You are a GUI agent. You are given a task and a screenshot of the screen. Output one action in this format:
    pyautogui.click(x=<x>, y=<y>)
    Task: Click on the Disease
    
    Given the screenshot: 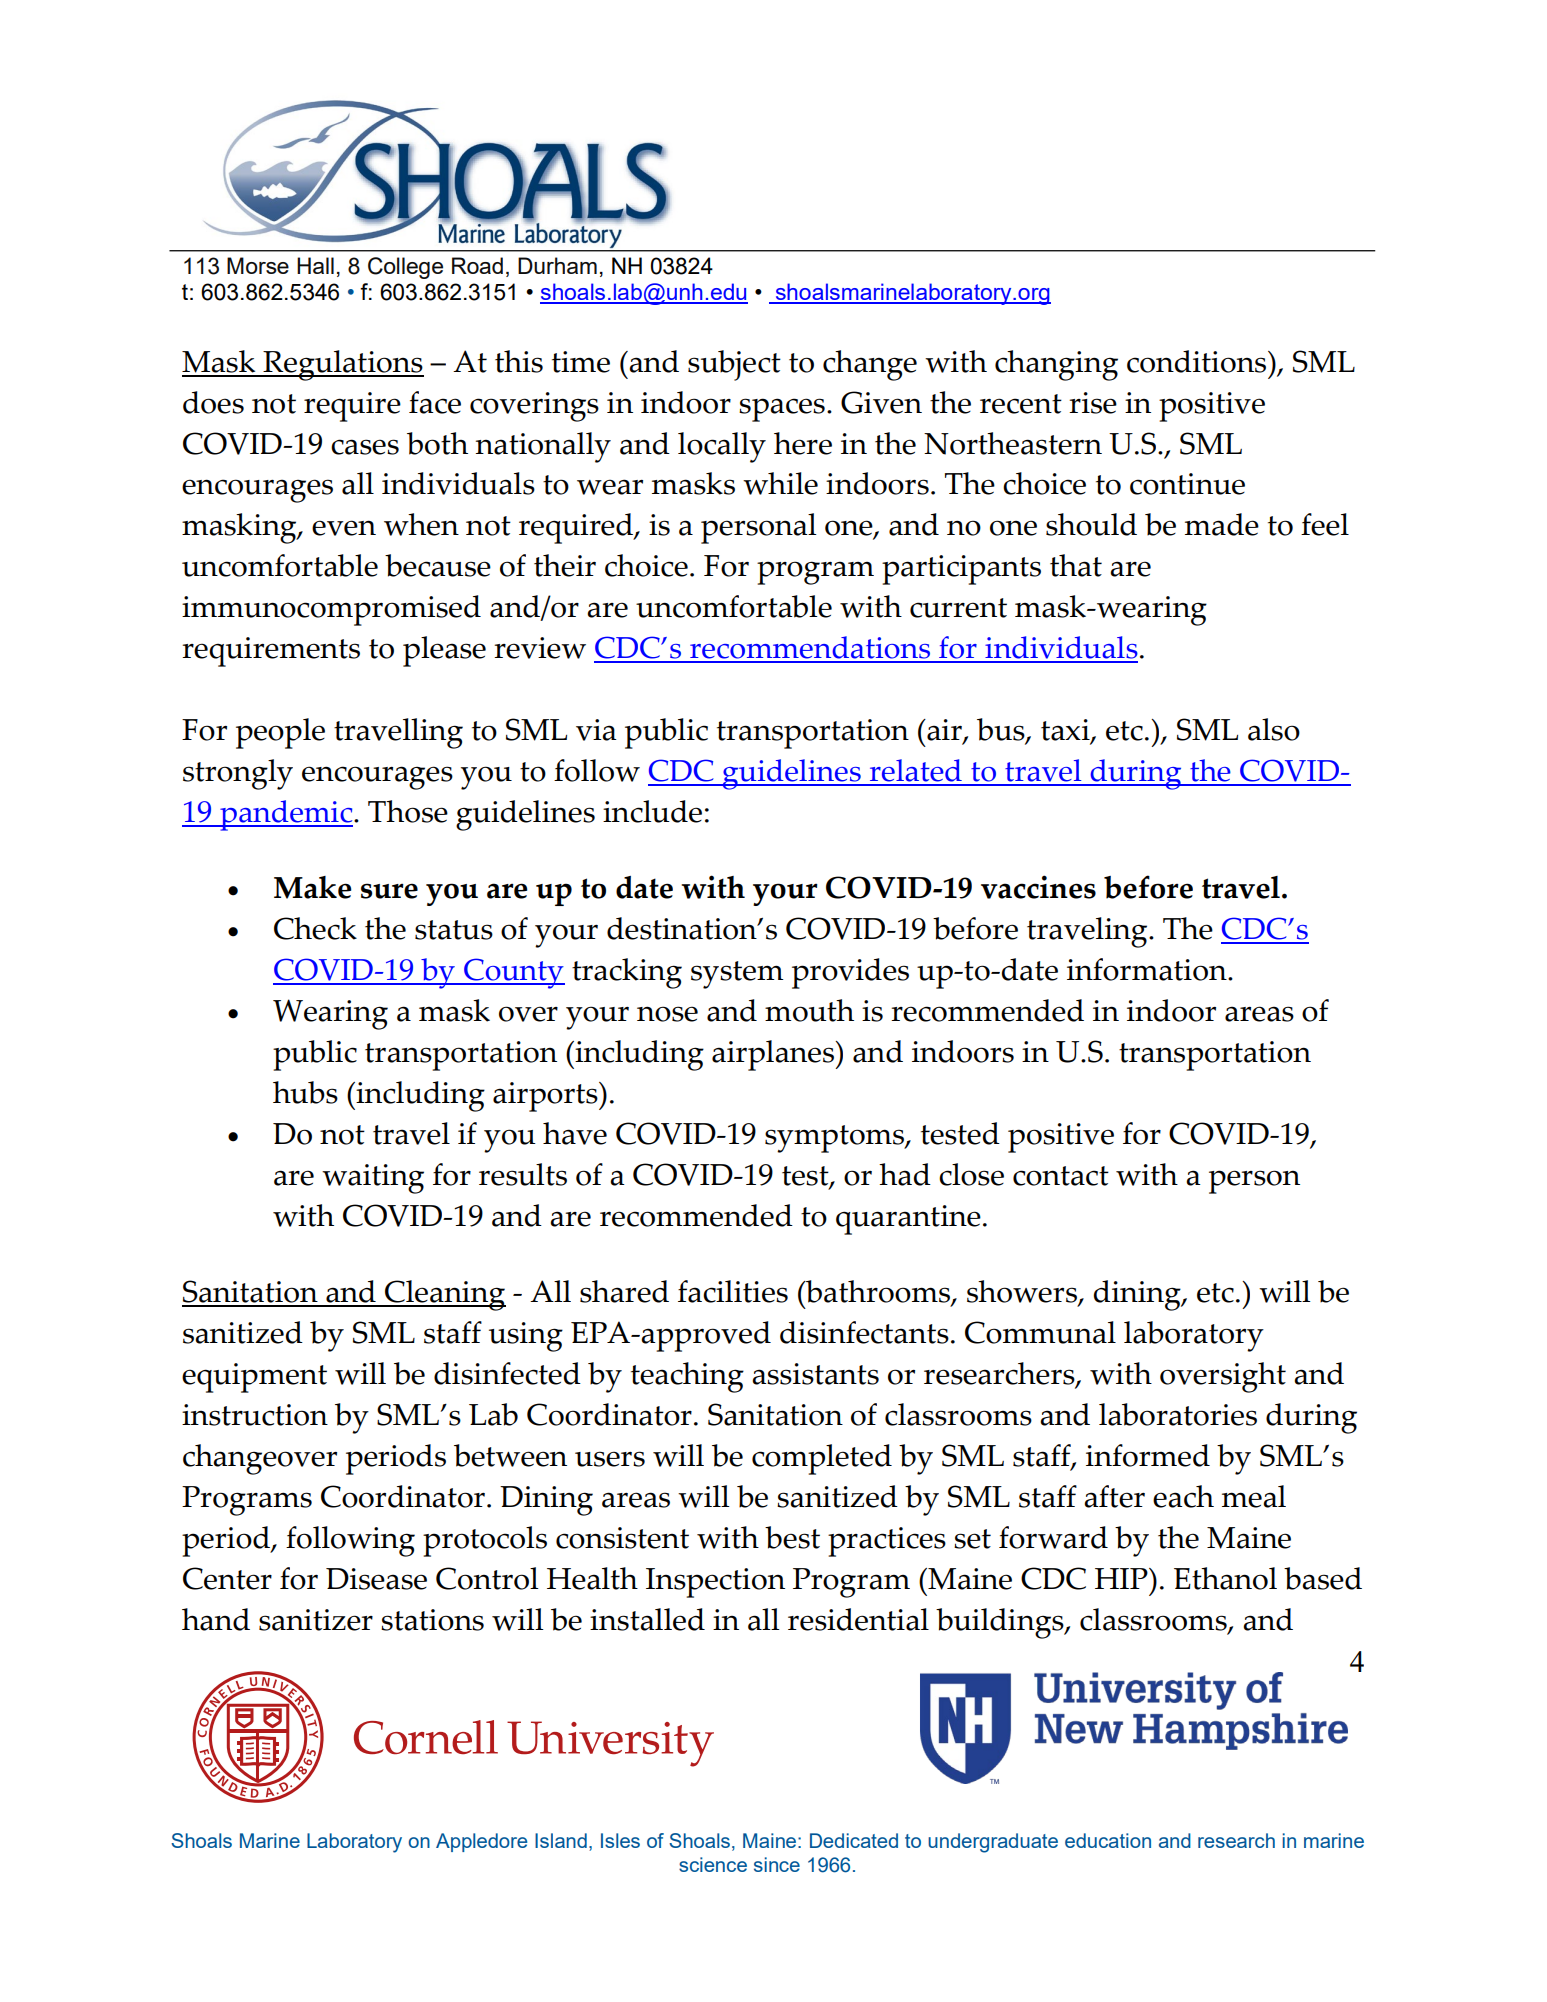 What is the action you would take?
    pyautogui.click(x=376, y=1579)
